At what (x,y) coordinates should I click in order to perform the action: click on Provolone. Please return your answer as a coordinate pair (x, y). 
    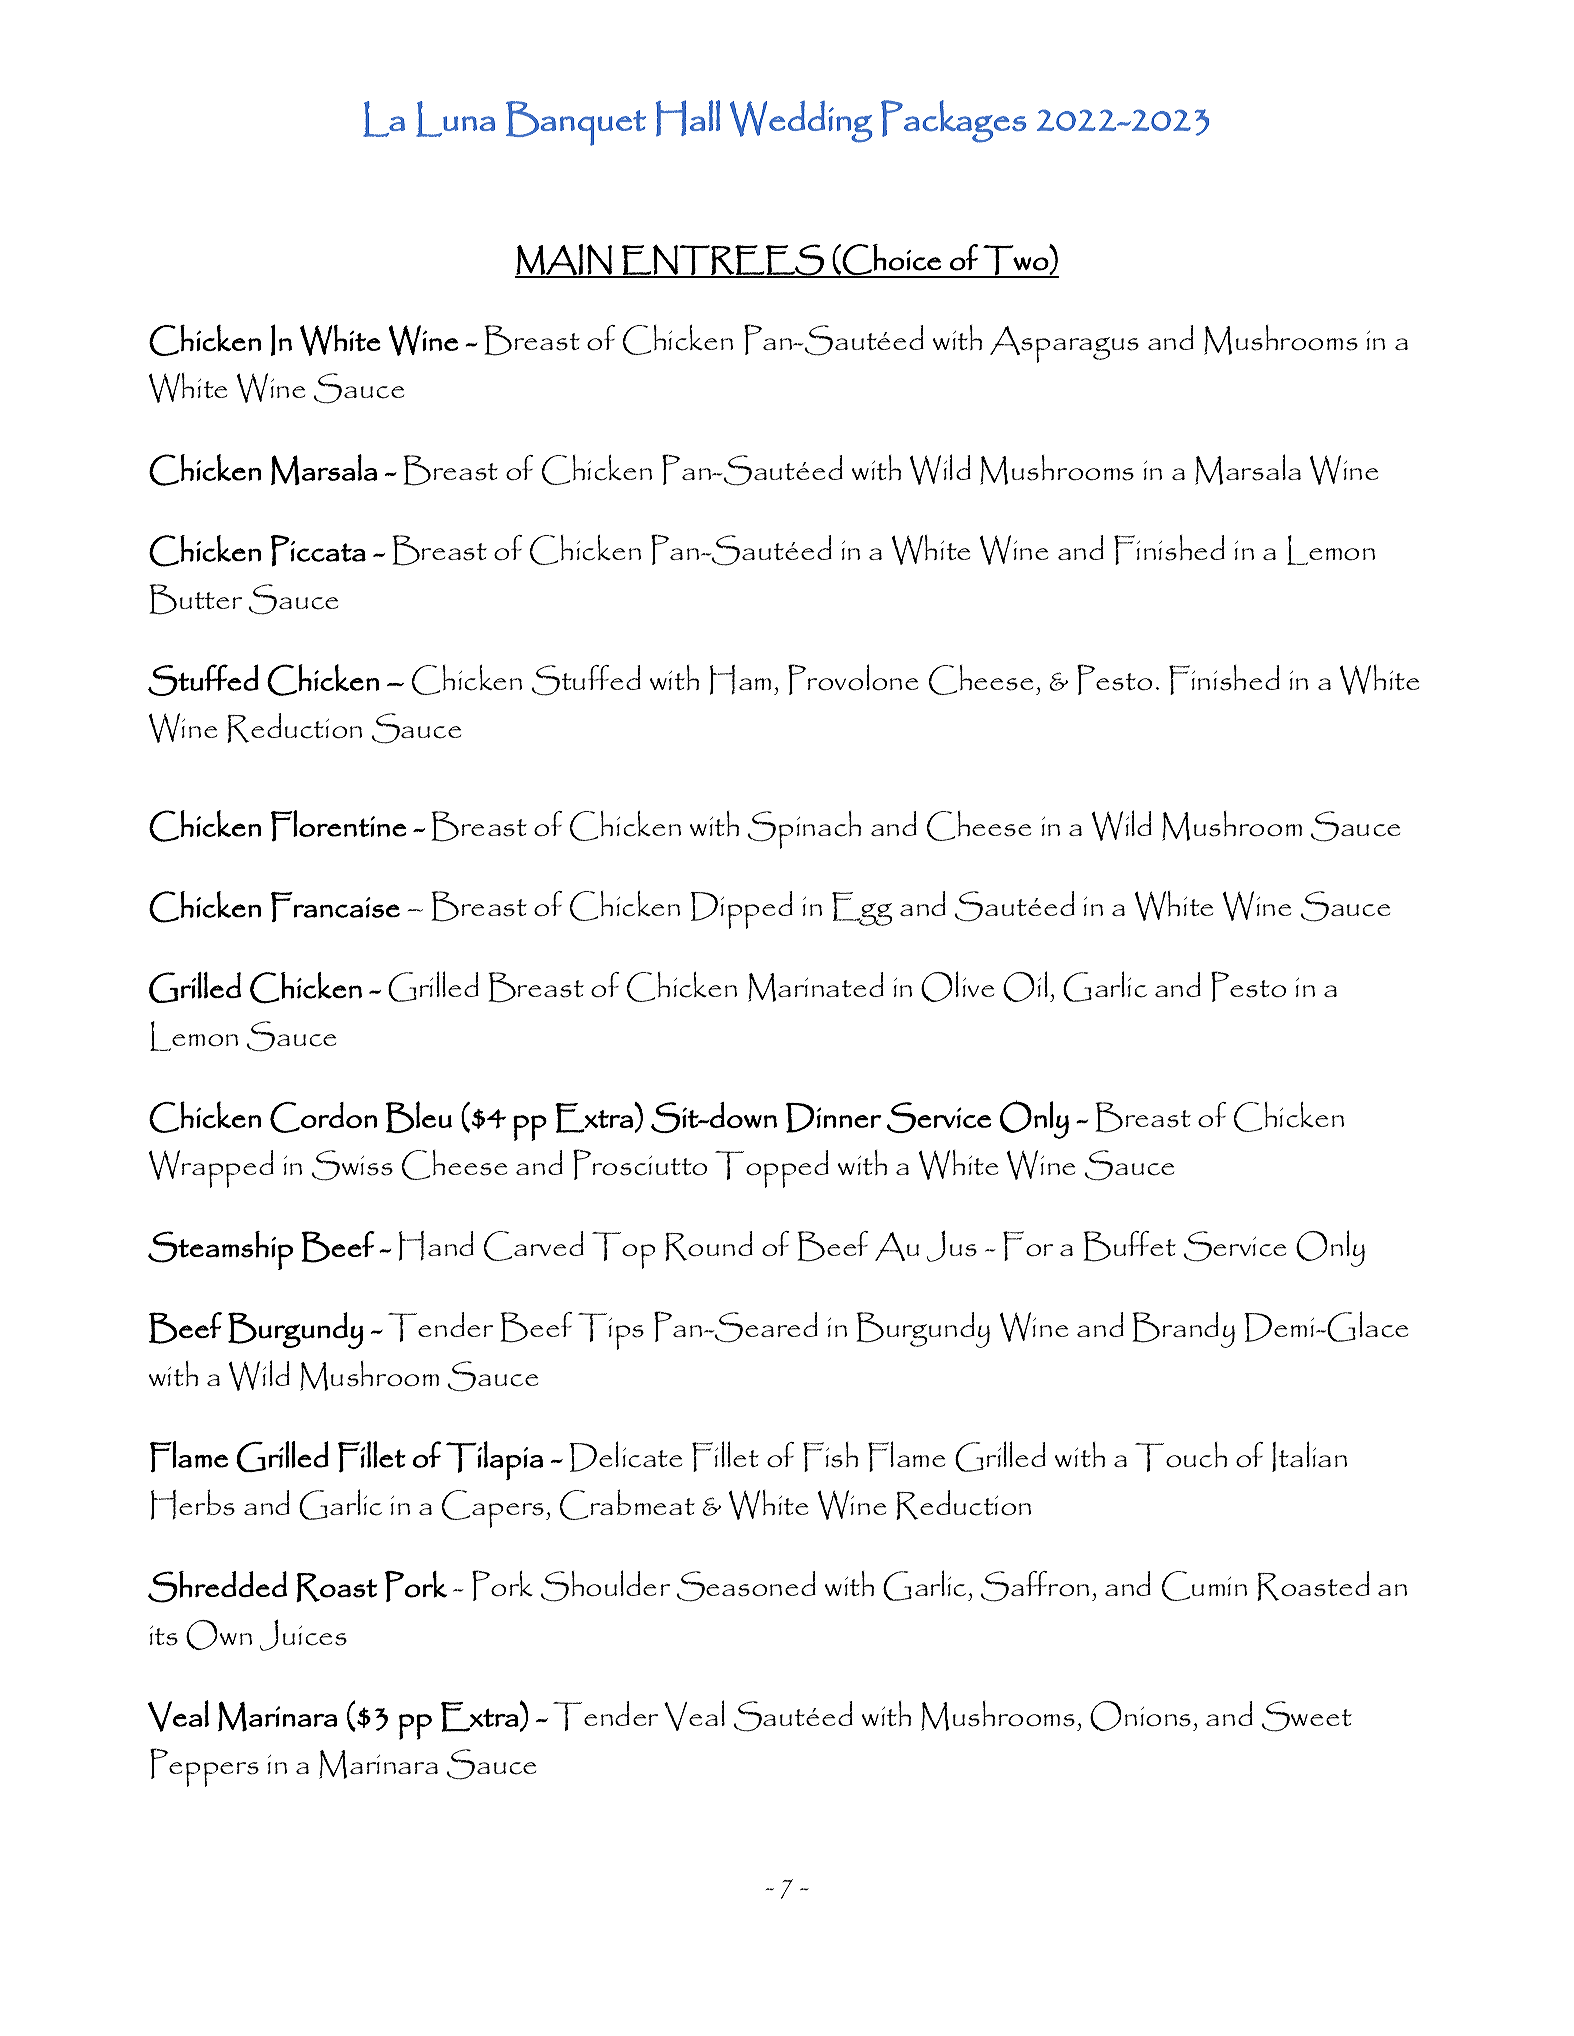
    Looking at the image, I should click on (853, 679).
